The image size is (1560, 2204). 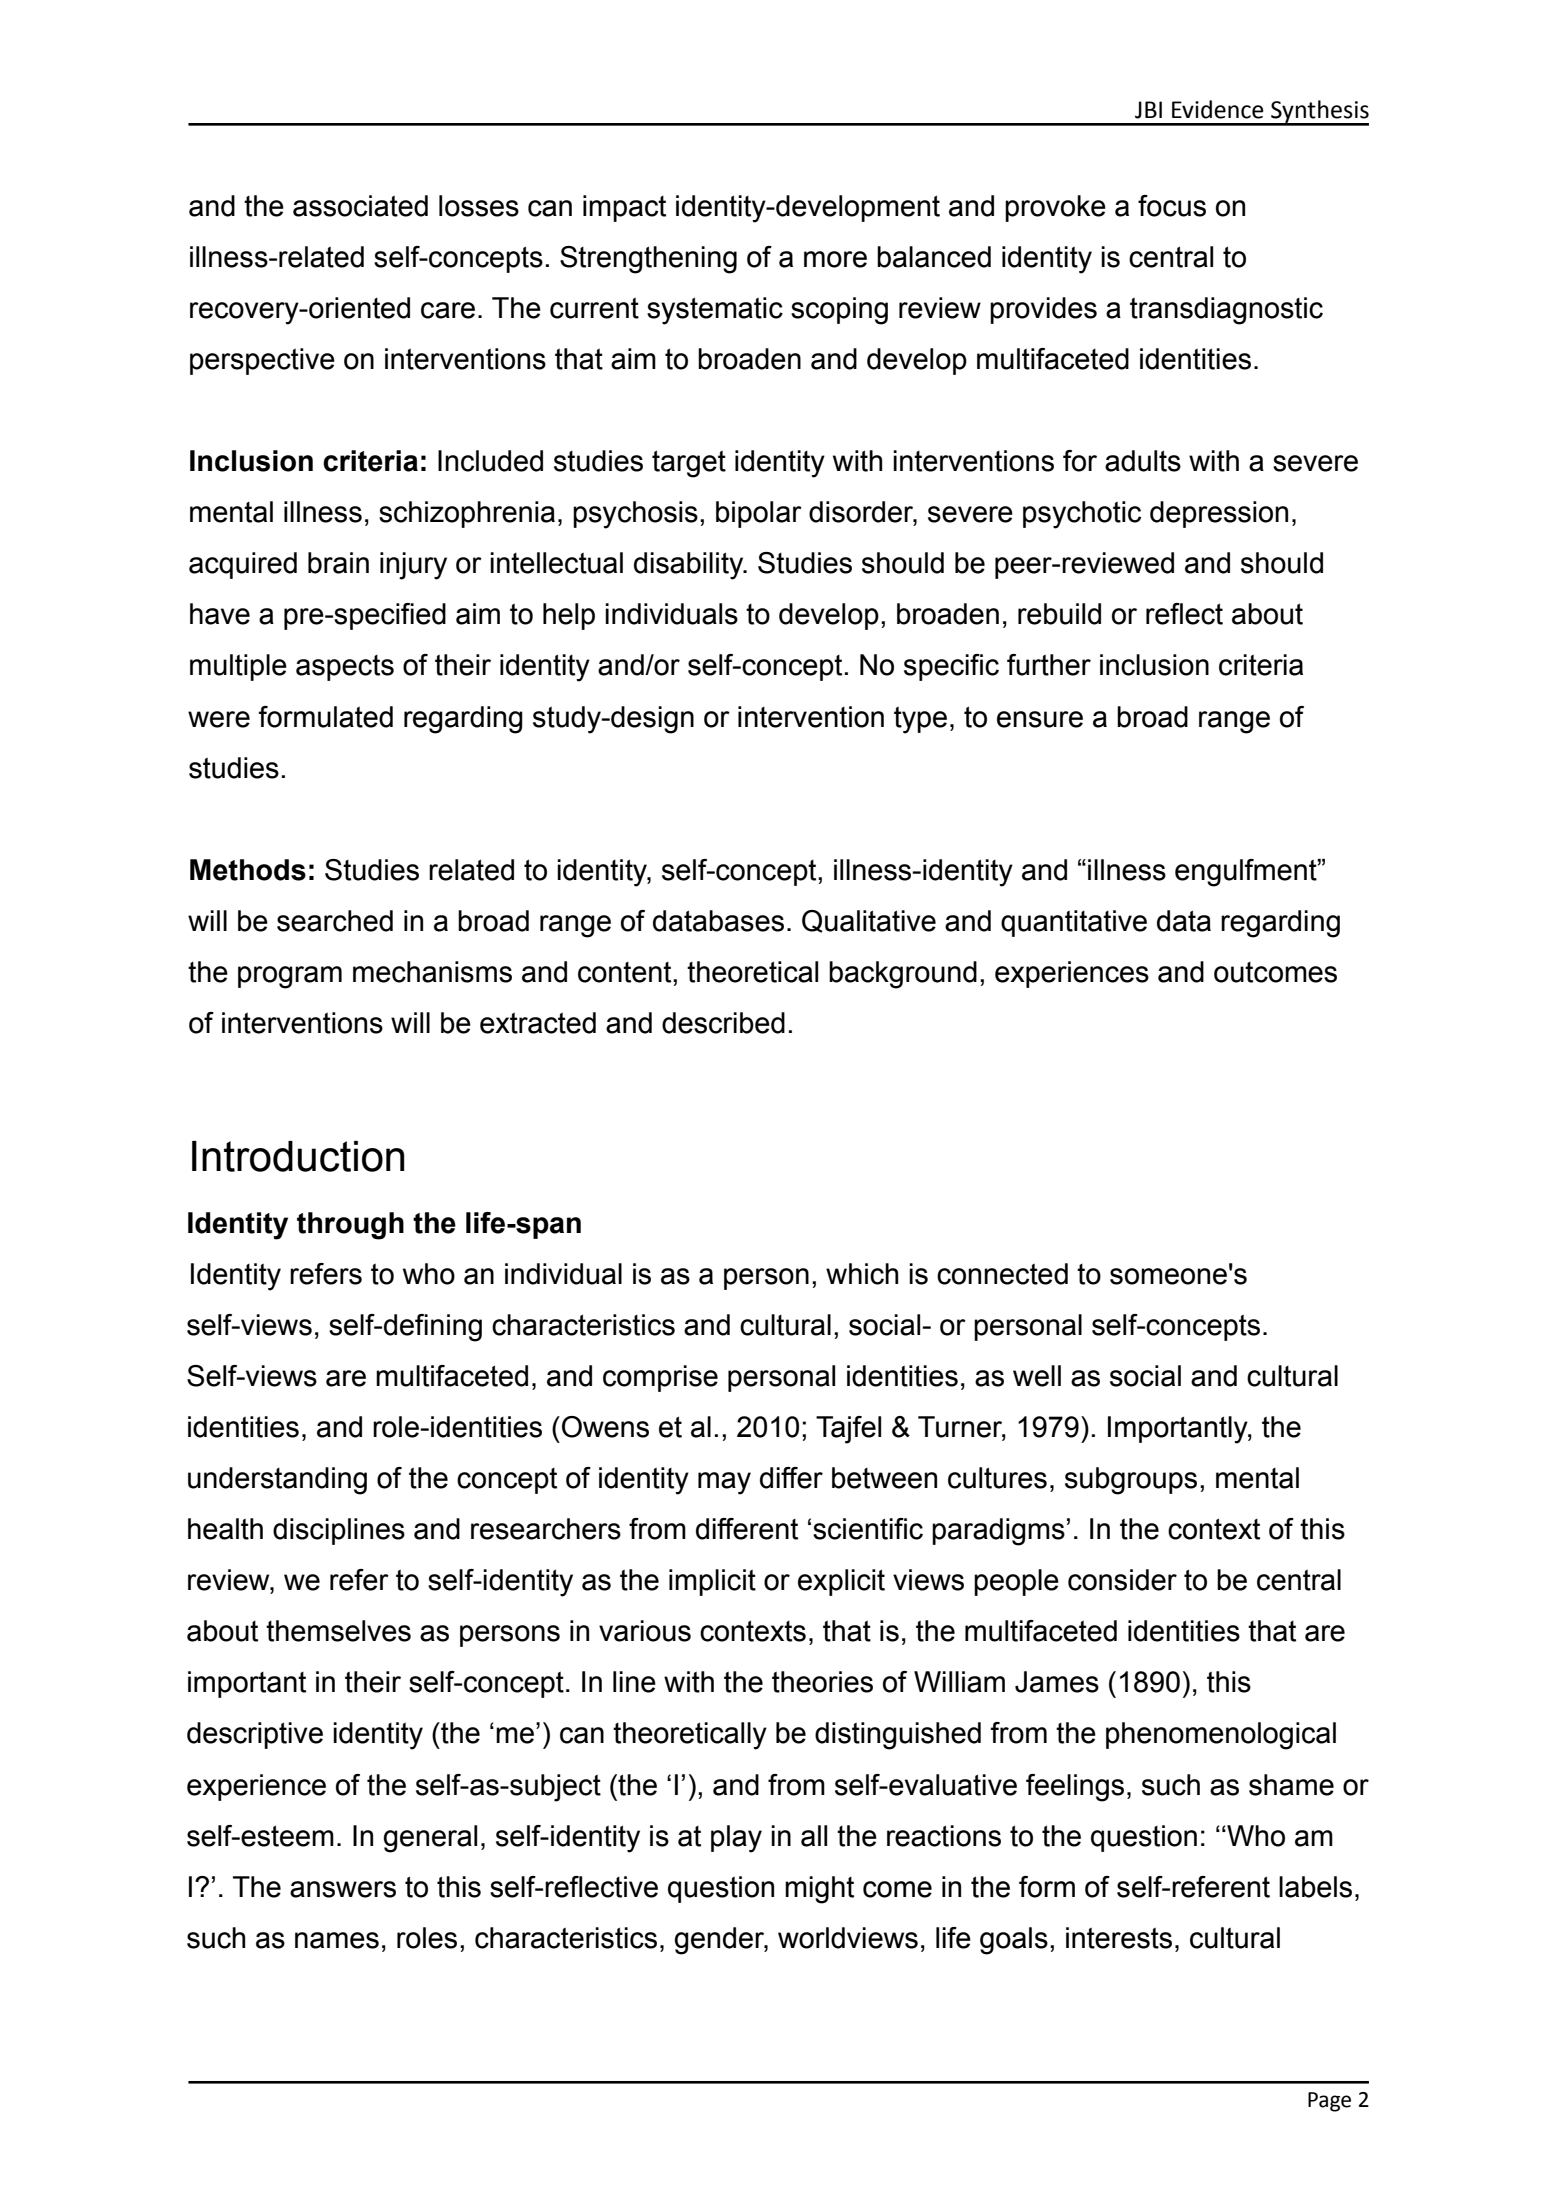 I want to click on quantitative, so click(x=1074, y=923).
